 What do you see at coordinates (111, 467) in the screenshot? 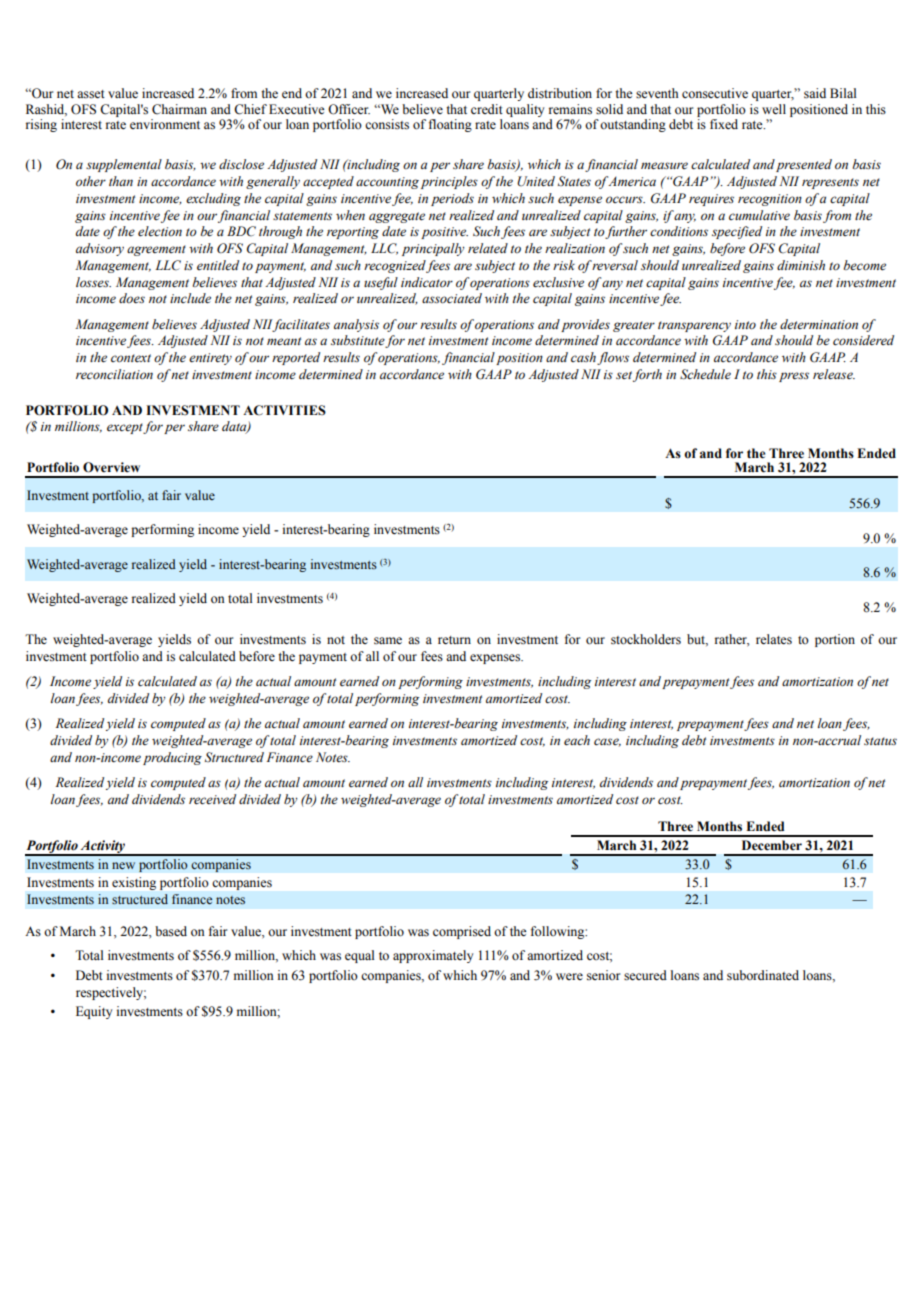
I see `Overview` at bounding box center [111, 467].
